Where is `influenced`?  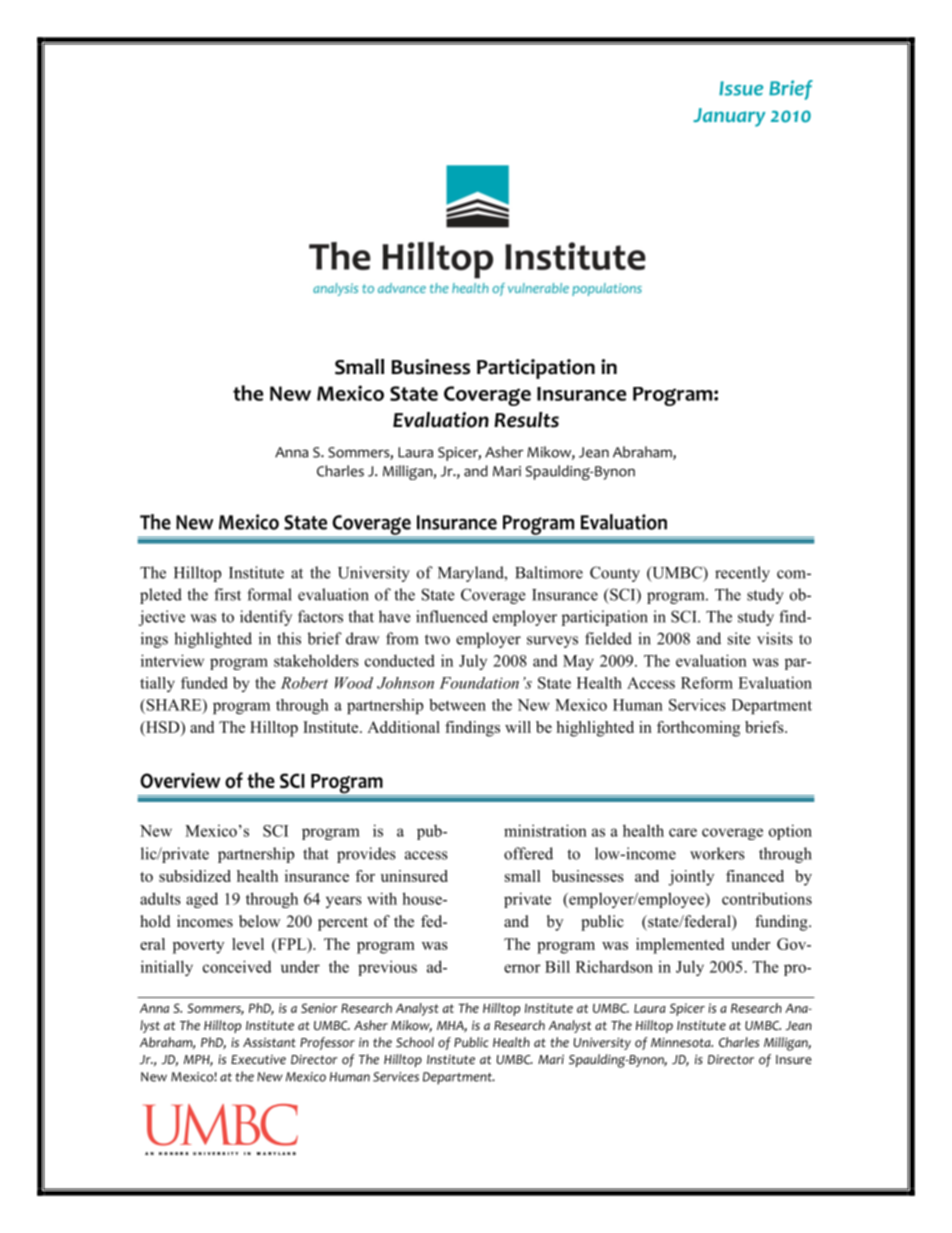 influenced is located at coordinates (452, 616).
